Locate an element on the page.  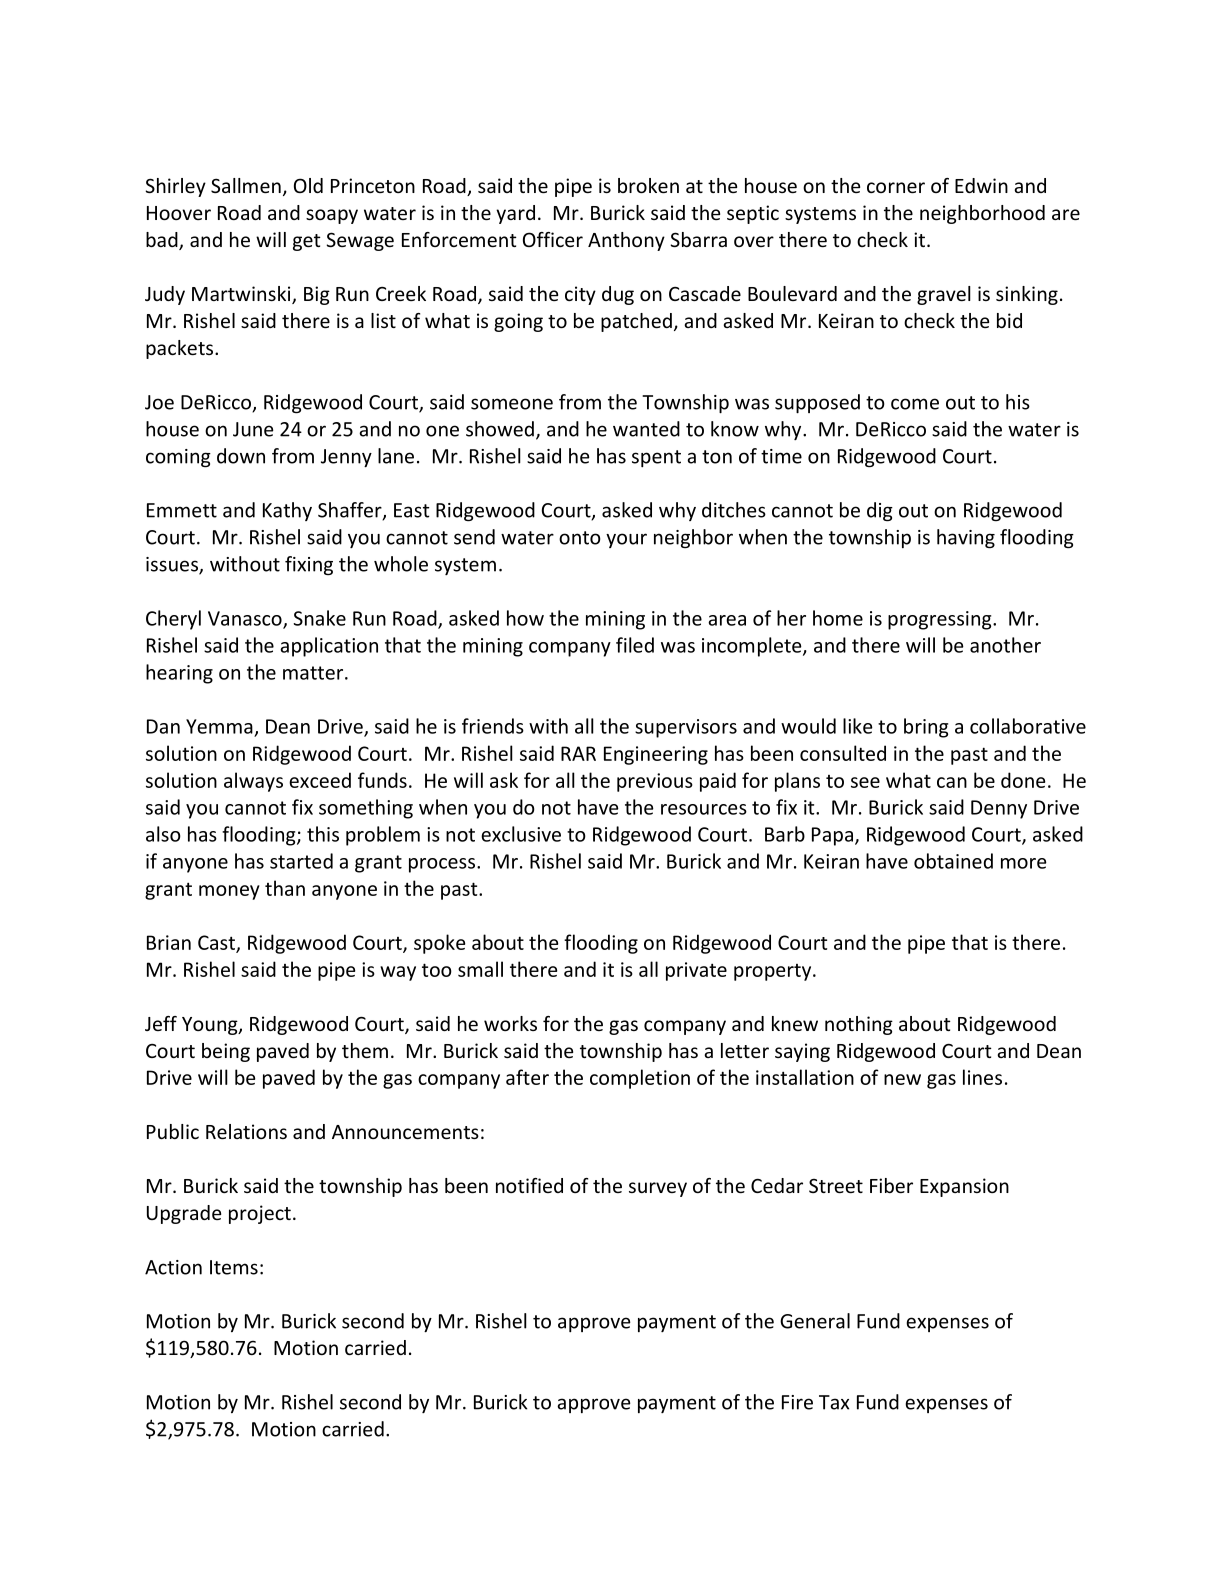
Anthony is located at coordinates (626, 241).
